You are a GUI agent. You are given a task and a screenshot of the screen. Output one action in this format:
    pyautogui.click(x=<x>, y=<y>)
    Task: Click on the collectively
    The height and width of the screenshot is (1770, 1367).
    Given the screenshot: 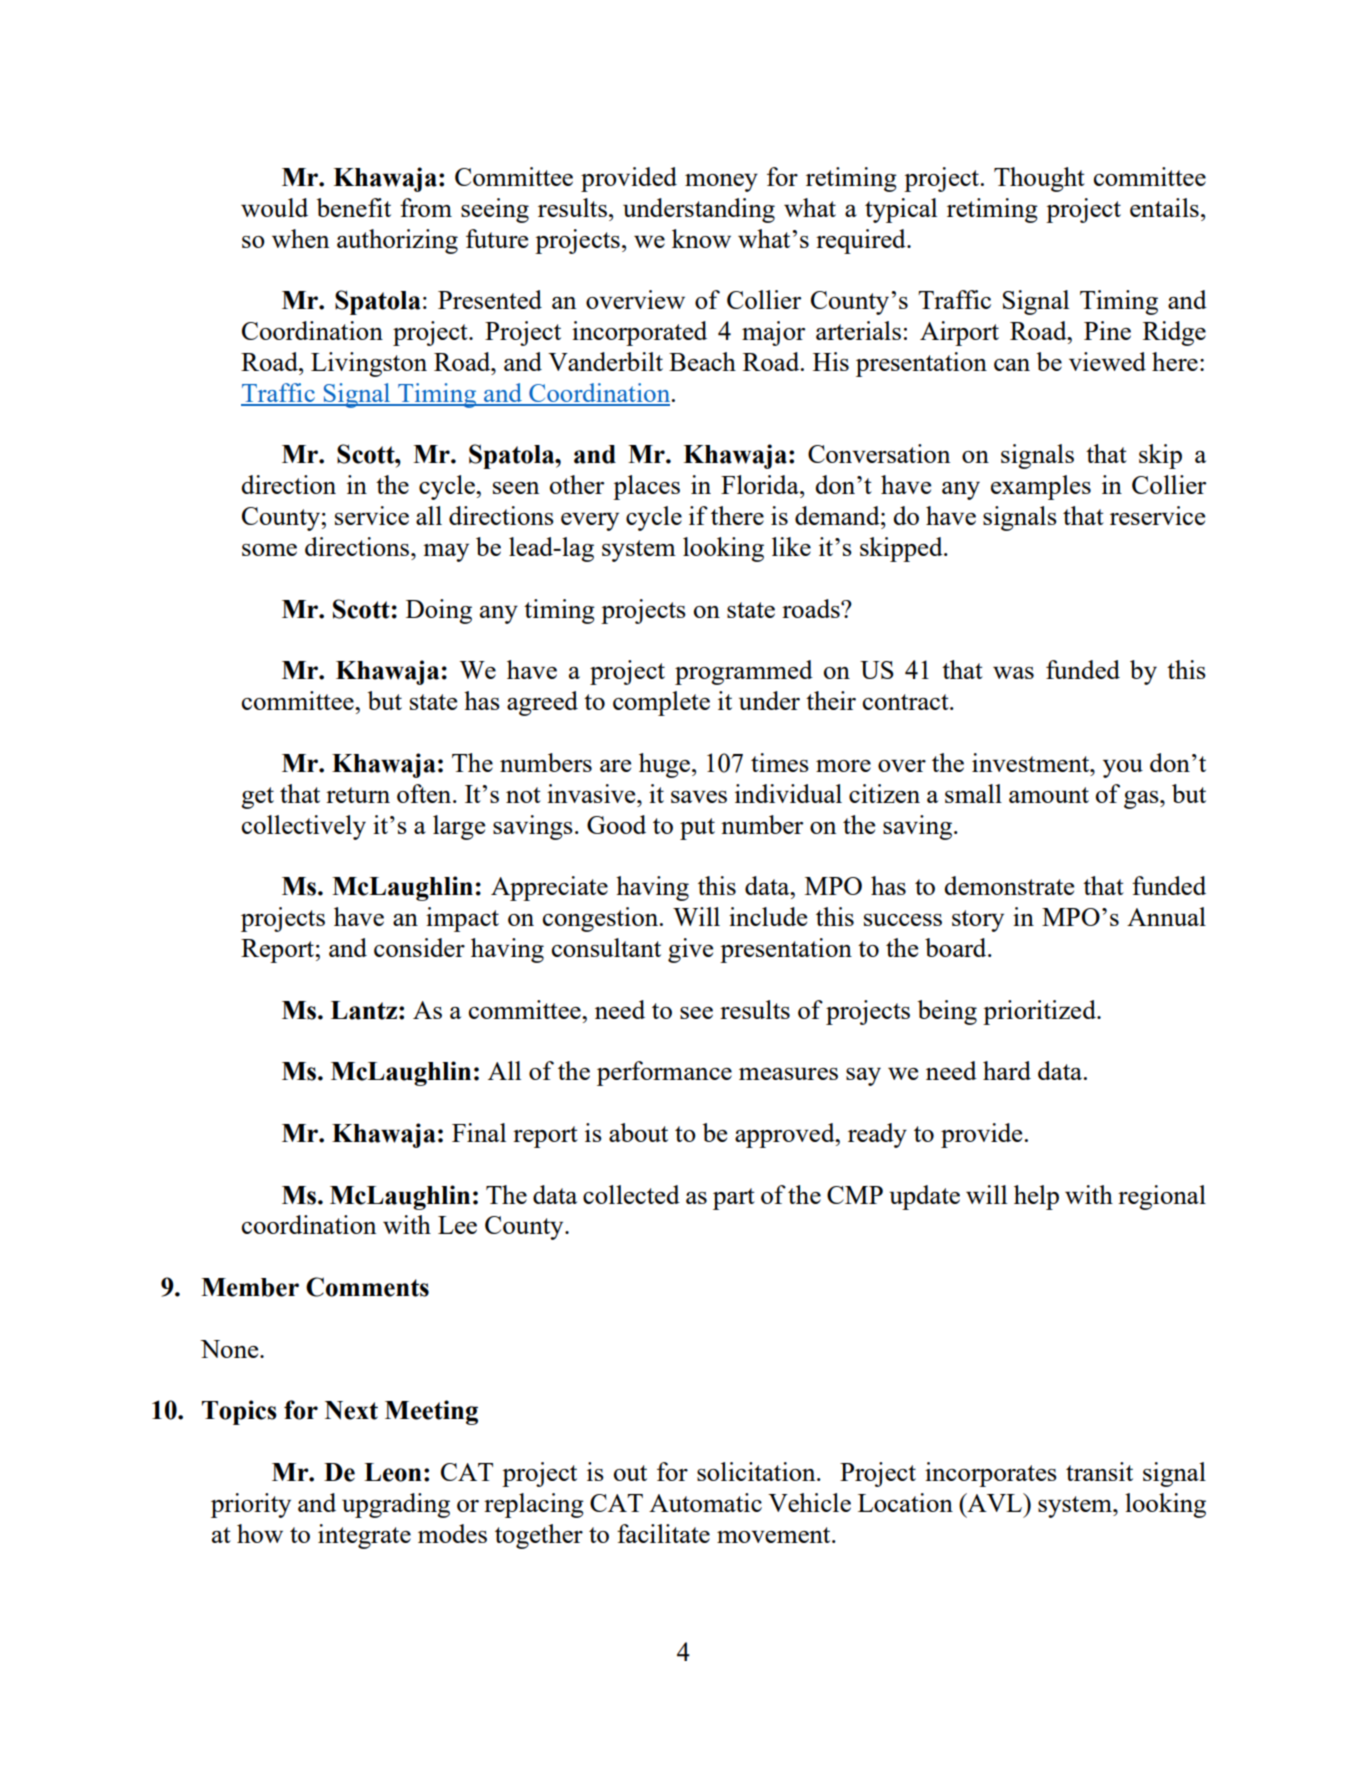 What is the action you would take?
    pyautogui.click(x=304, y=827)
